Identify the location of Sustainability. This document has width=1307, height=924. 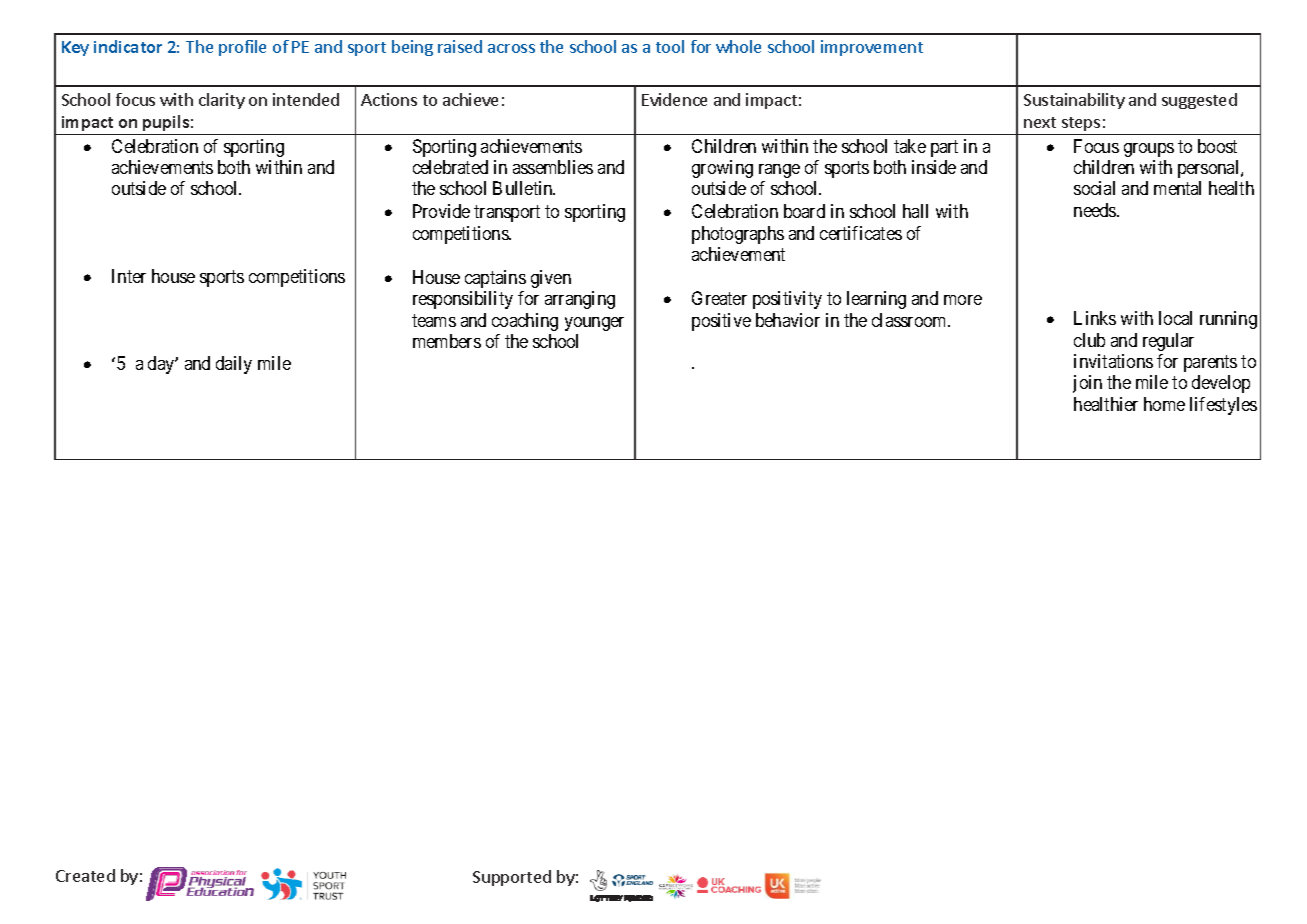
(1074, 101).
